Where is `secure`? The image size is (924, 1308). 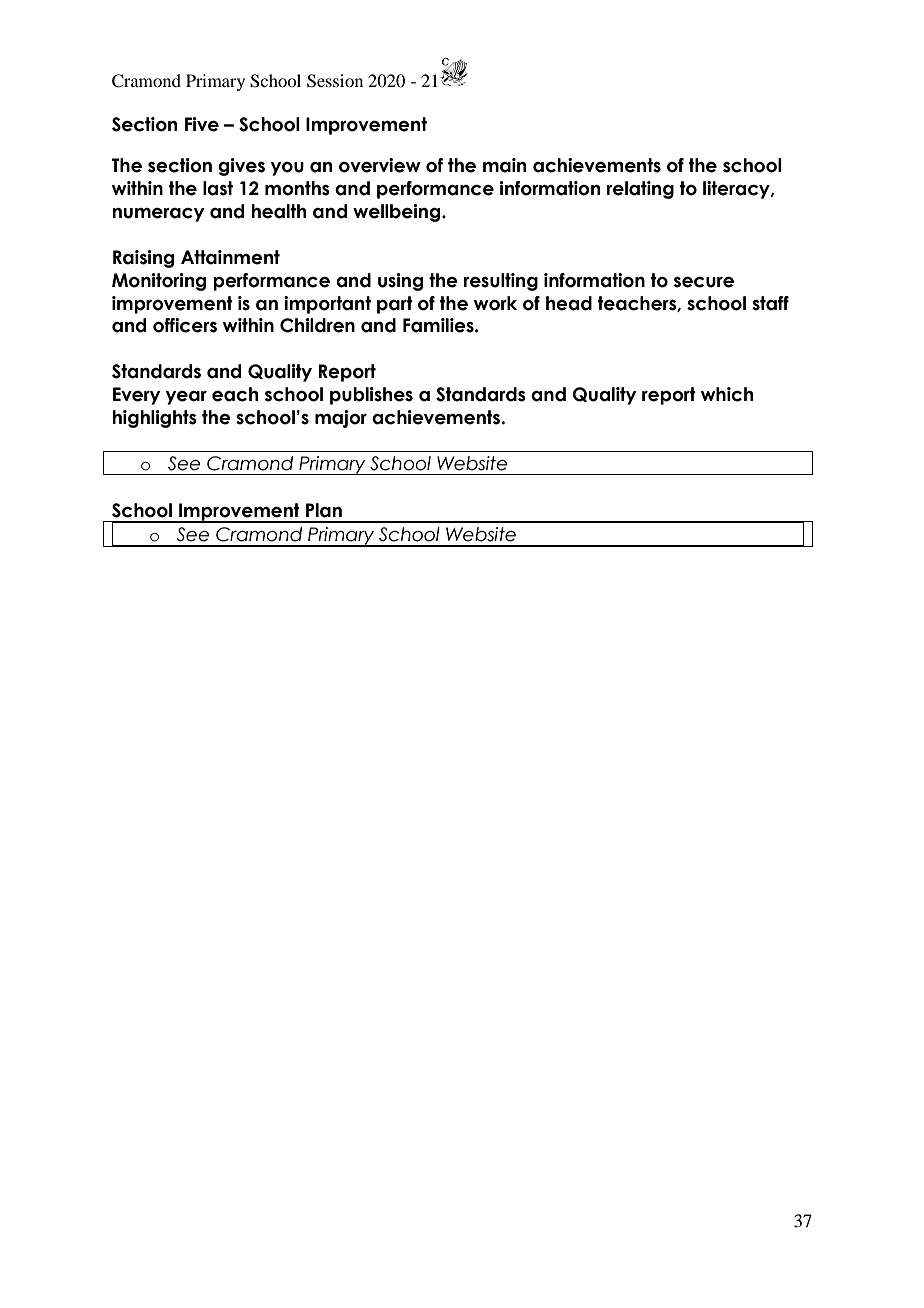 secure is located at coordinates (704, 282).
